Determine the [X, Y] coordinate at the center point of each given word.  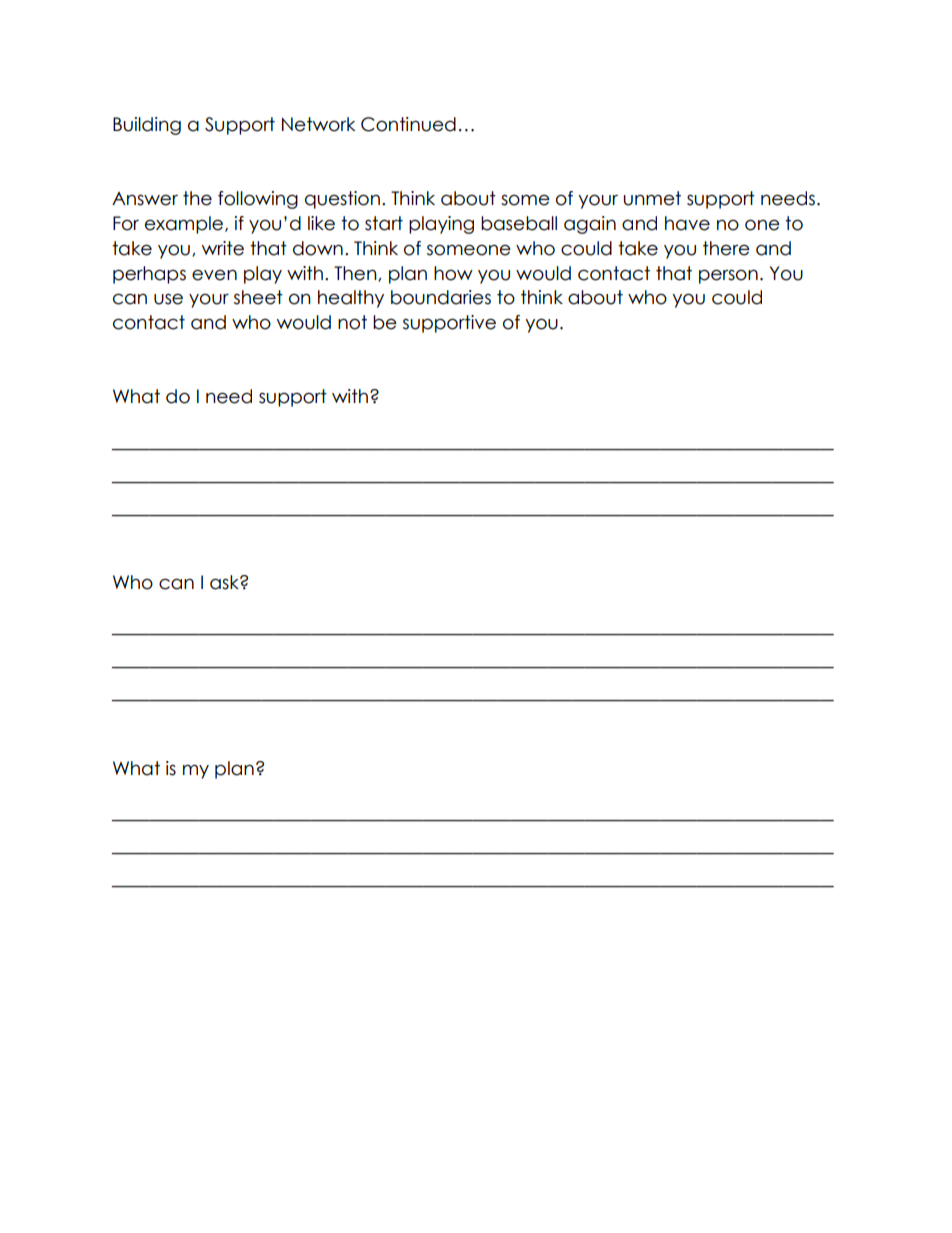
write [223, 248]
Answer [145, 199]
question [342, 200]
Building [147, 126]
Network [318, 124]
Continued [408, 124]
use [168, 299]
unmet [652, 198]
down [318, 248]
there [726, 248]
